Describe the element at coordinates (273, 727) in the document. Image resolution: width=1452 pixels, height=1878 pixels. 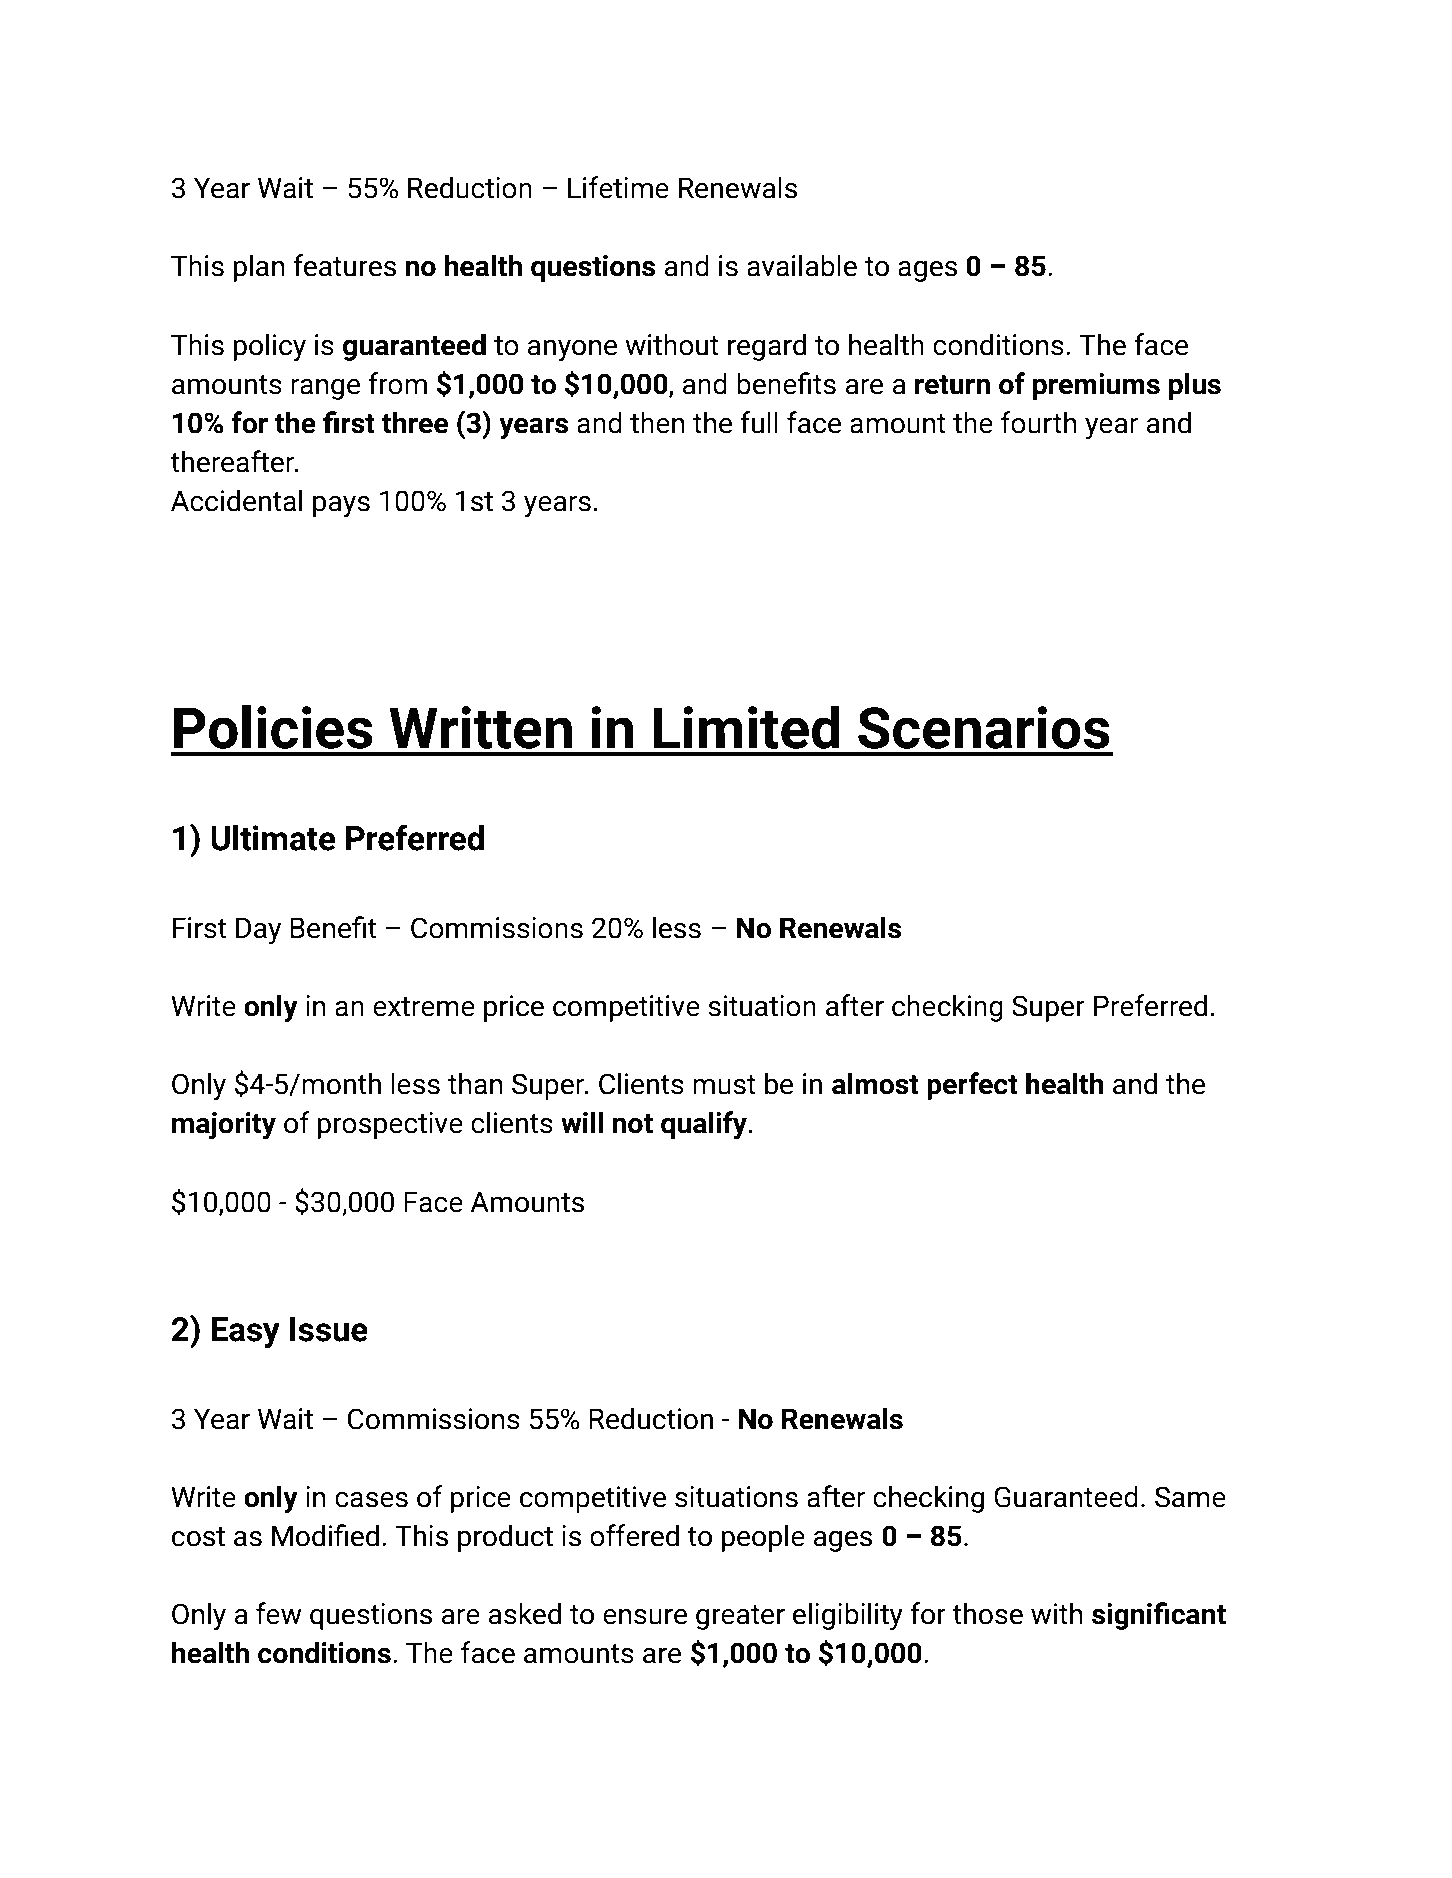
I see `Policies` at that location.
